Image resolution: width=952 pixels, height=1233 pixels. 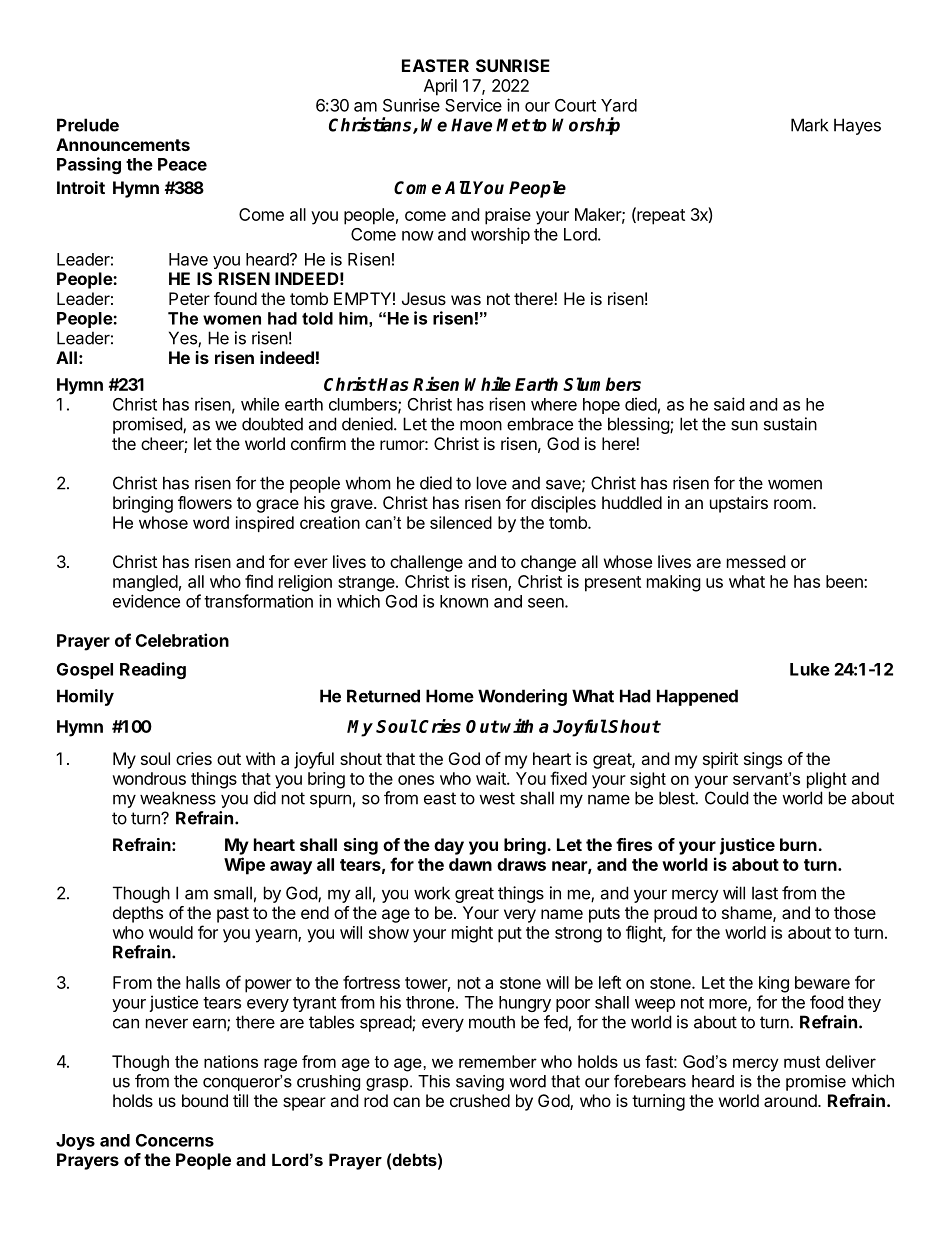 What do you see at coordinates (790, 424) in the screenshot?
I see `sustain` at bounding box center [790, 424].
